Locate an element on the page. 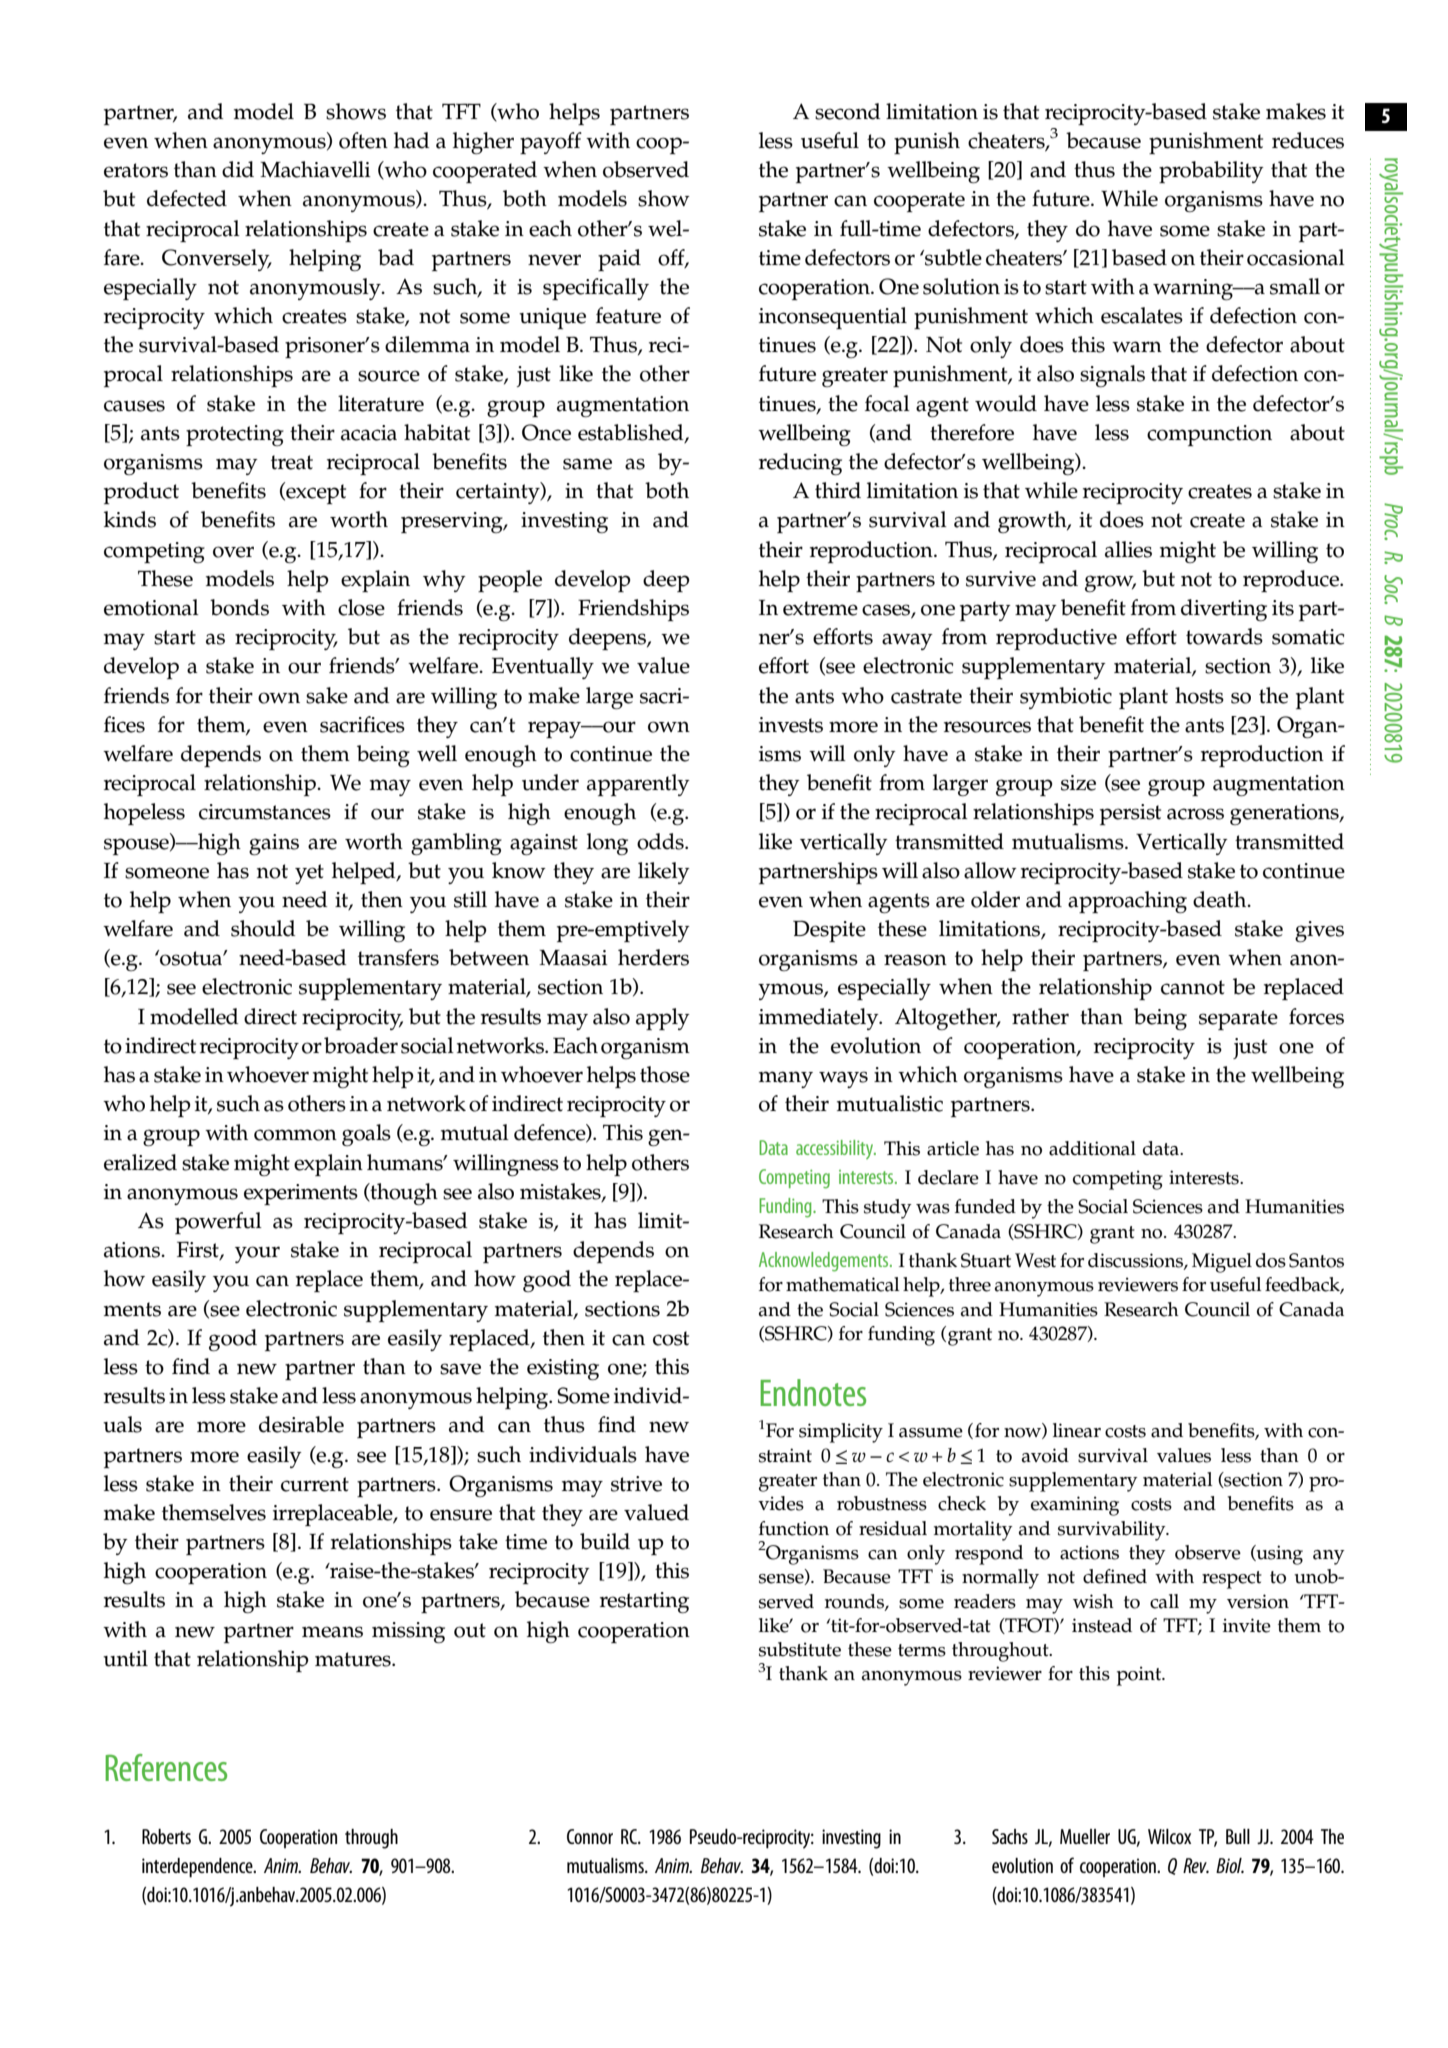 This image has width=1448, height=2048. desirable is located at coordinates (301, 1424).
